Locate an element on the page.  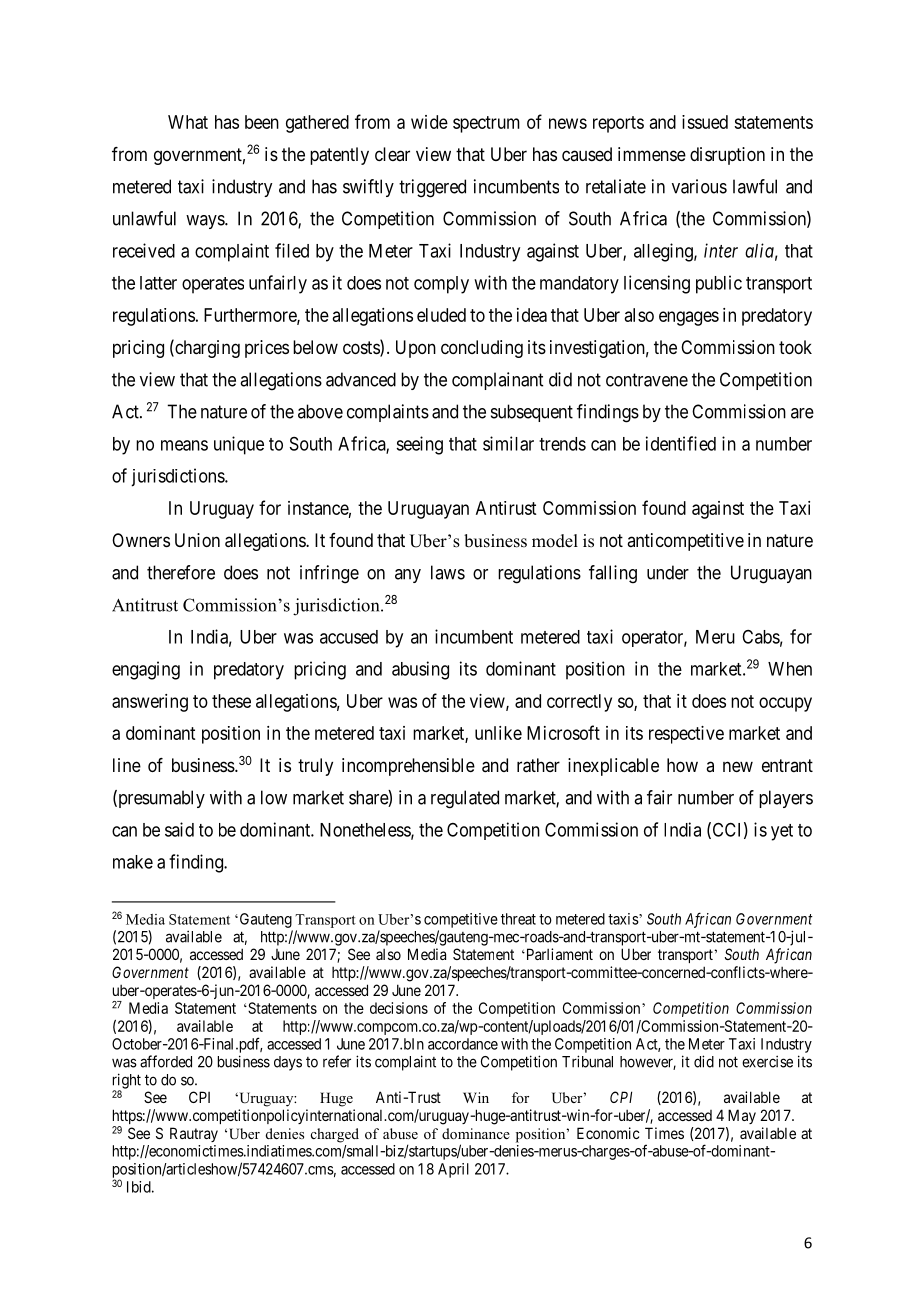
said is located at coordinates (179, 829).
